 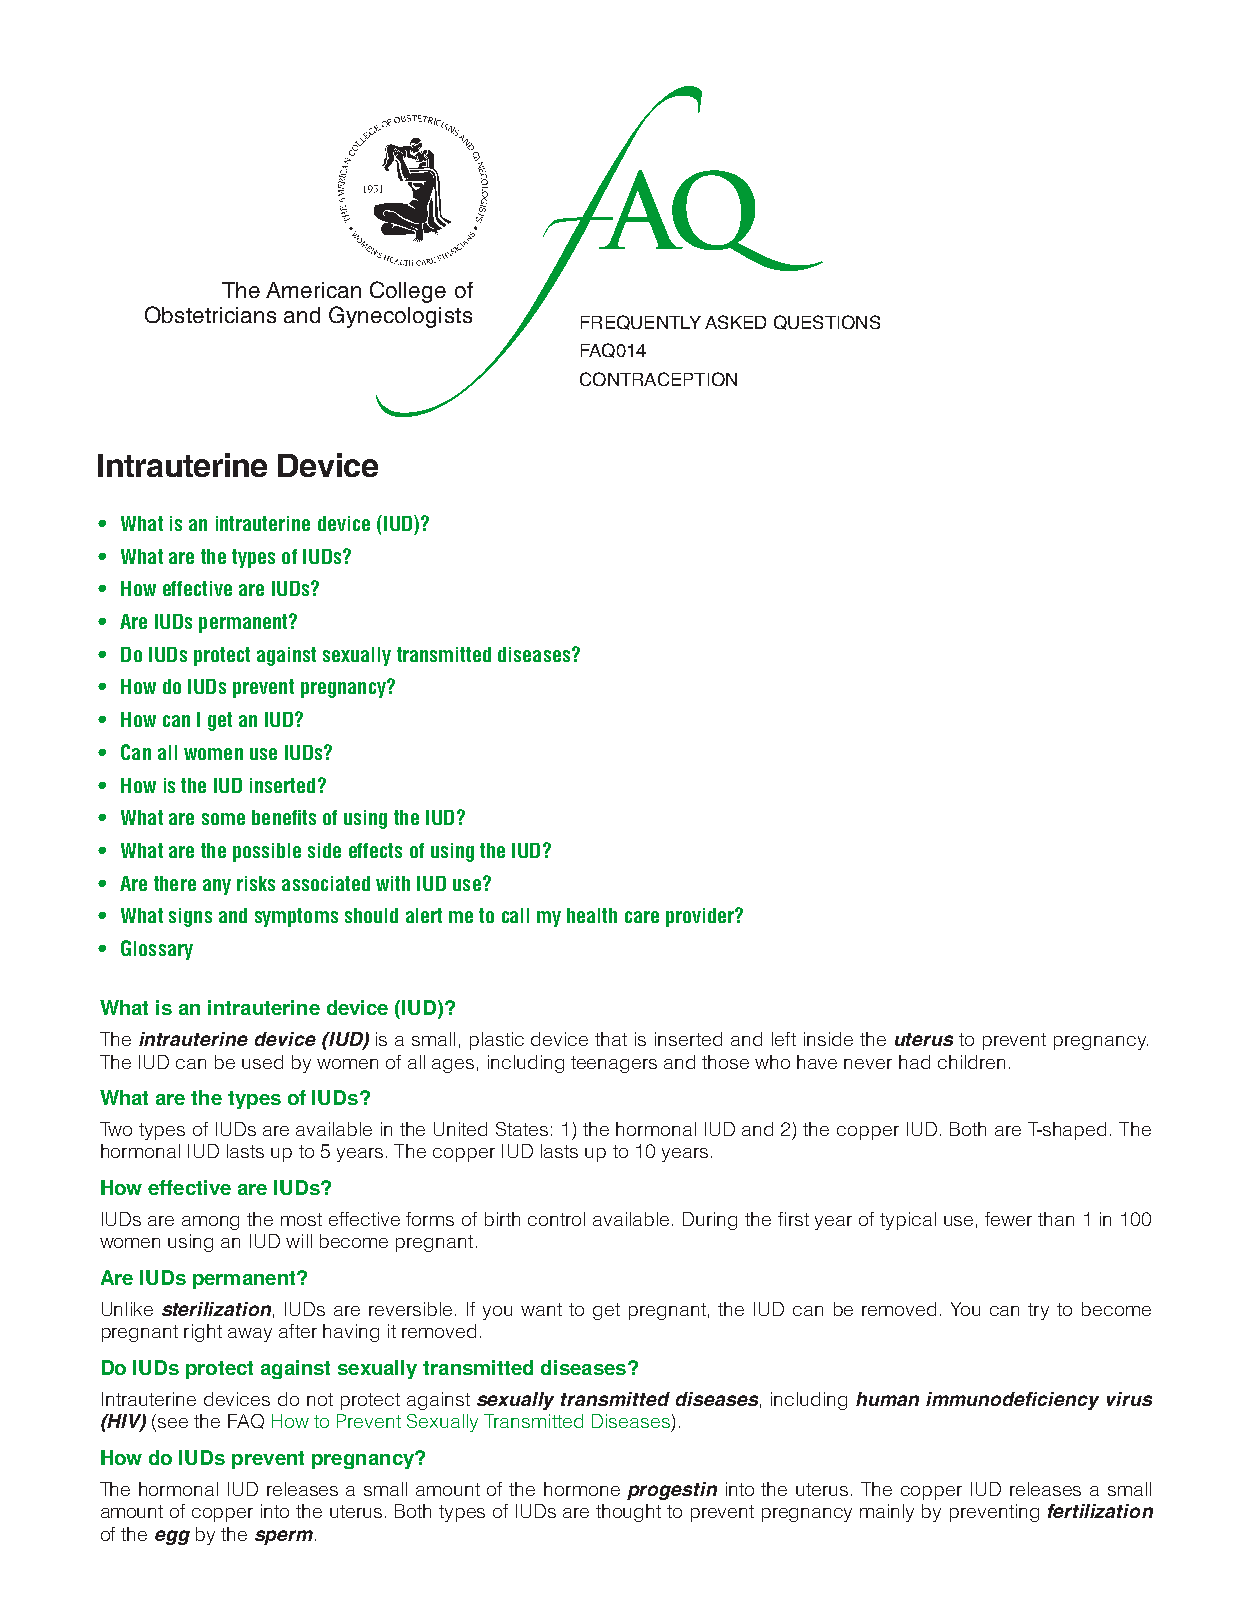 What do you see at coordinates (210, 1223) in the screenshot?
I see `among` at bounding box center [210, 1223].
